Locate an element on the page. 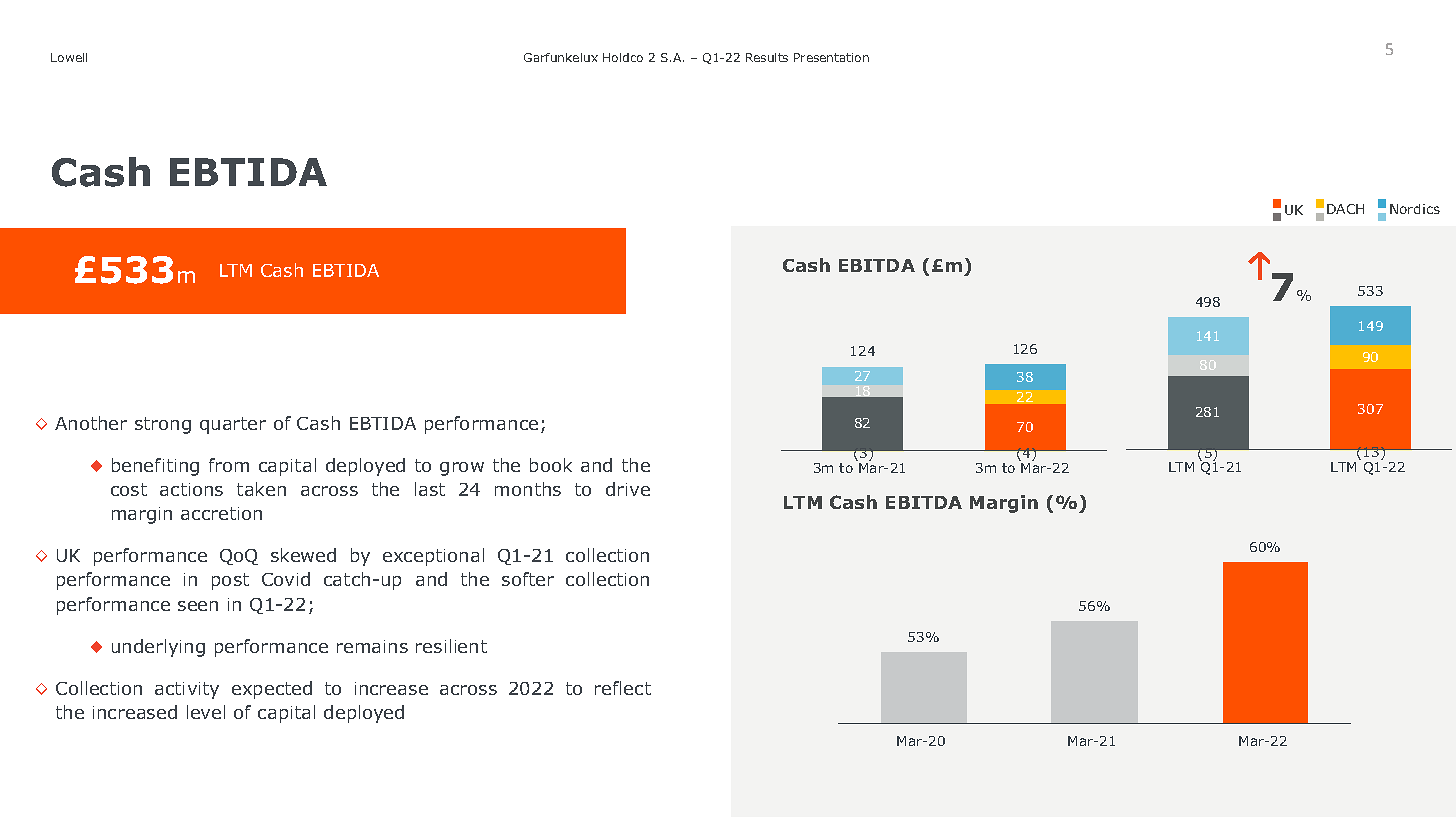 This document has height=819, width=1456. Nordics is located at coordinates (1415, 209).
